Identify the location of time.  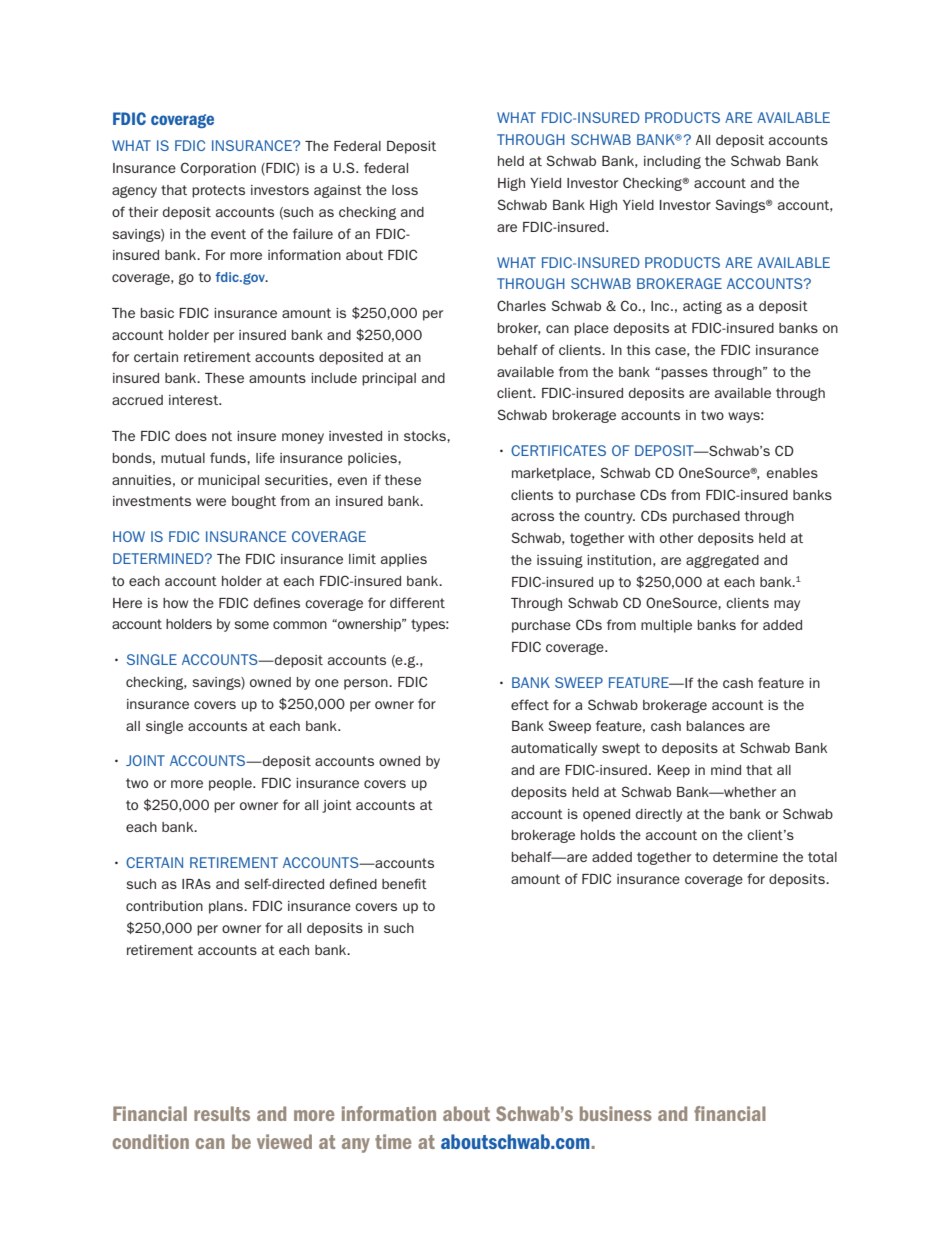
(393, 1141).
